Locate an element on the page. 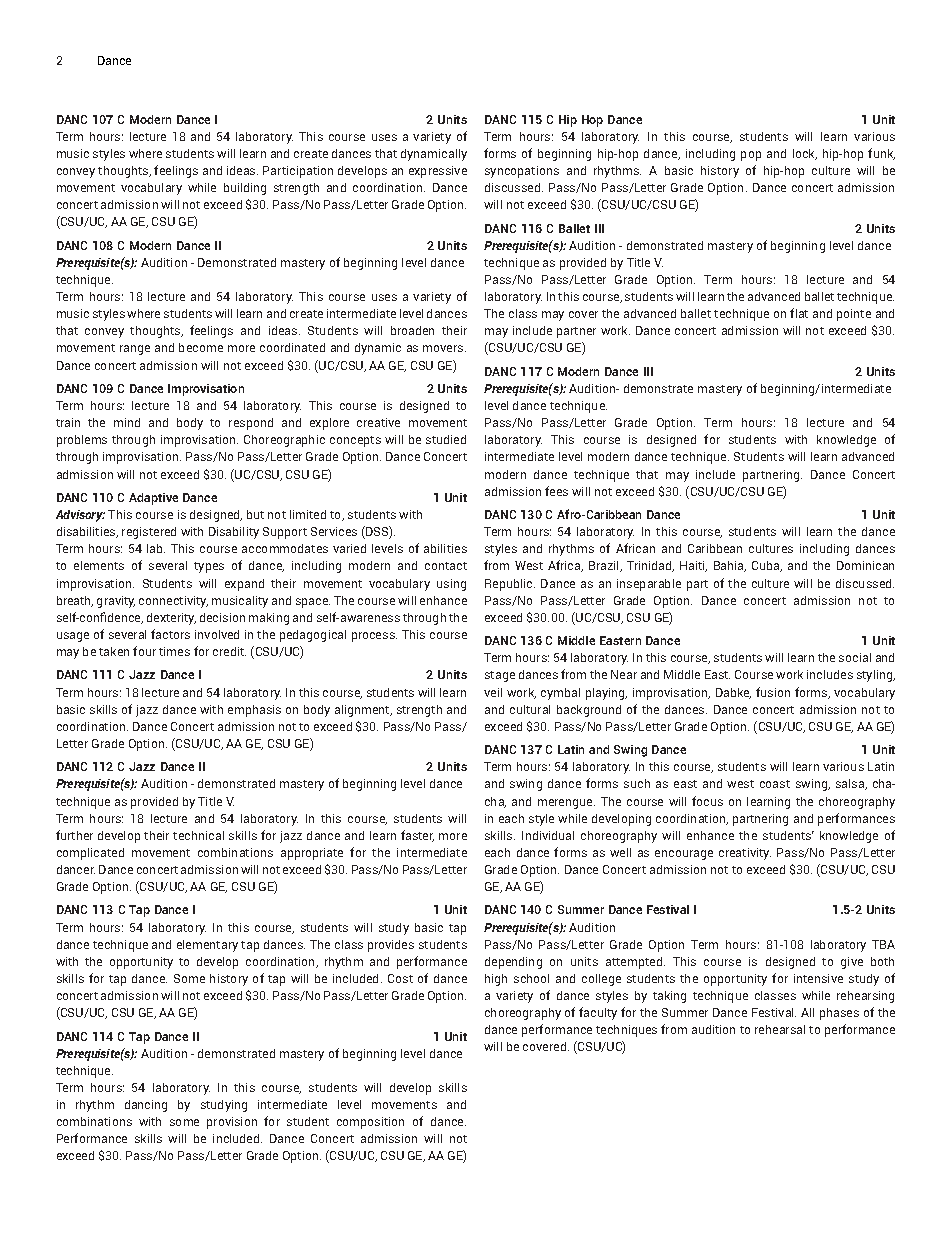  Cuba is located at coordinates (767, 566).
